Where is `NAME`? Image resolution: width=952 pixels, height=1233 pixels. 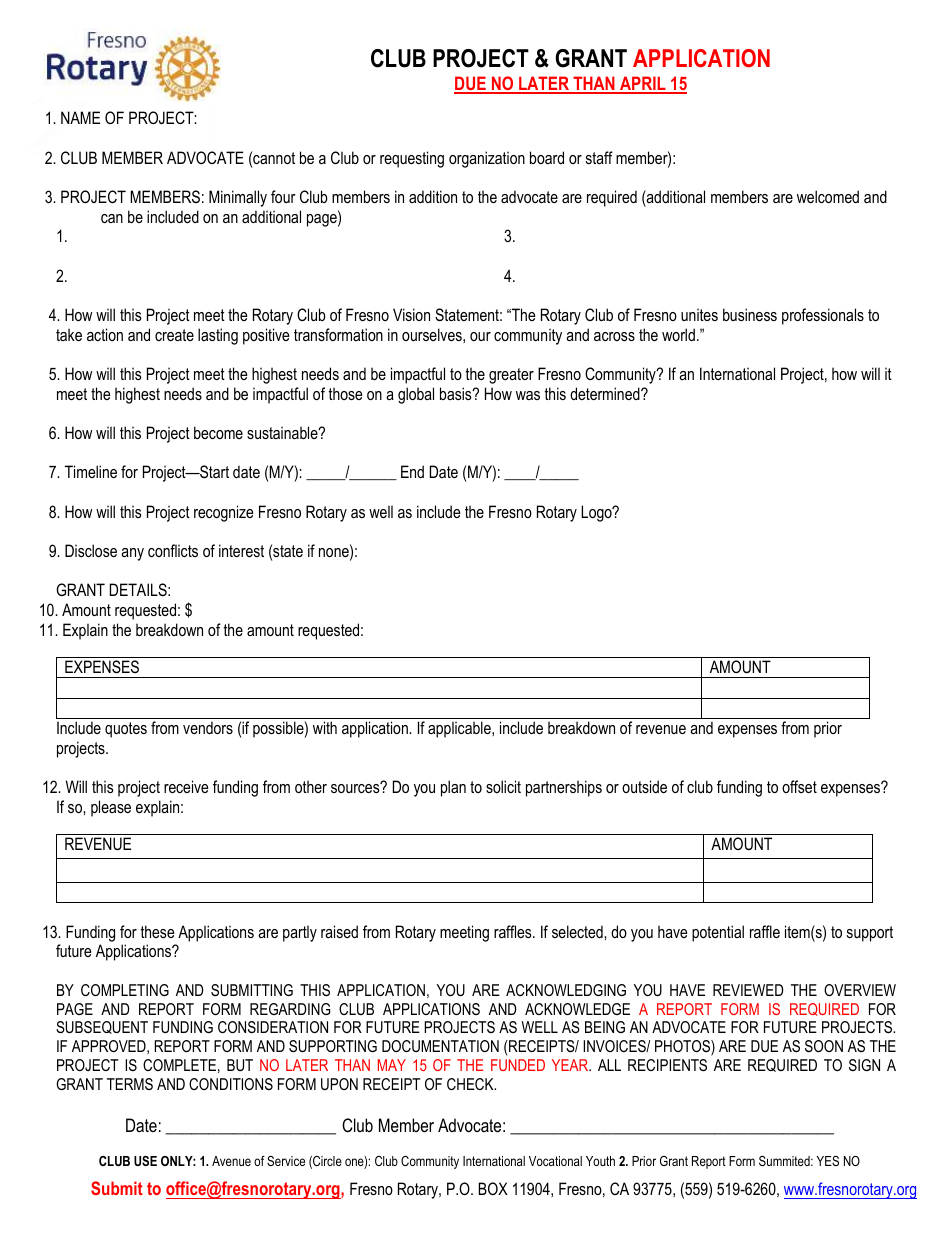 NAME is located at coordinates (80, 117).
